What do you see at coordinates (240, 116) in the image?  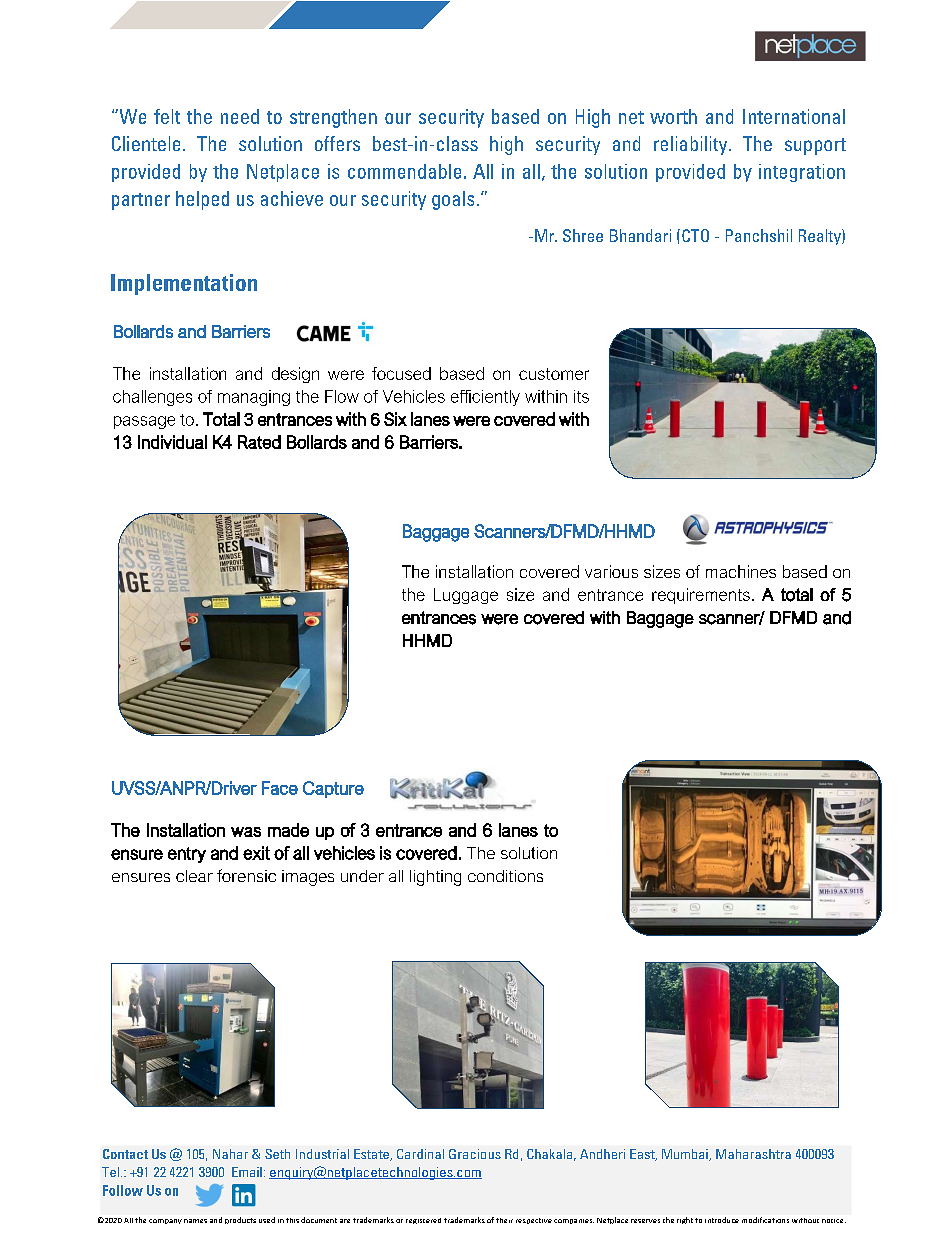 I see `need` at bounding box center [240, 116].
